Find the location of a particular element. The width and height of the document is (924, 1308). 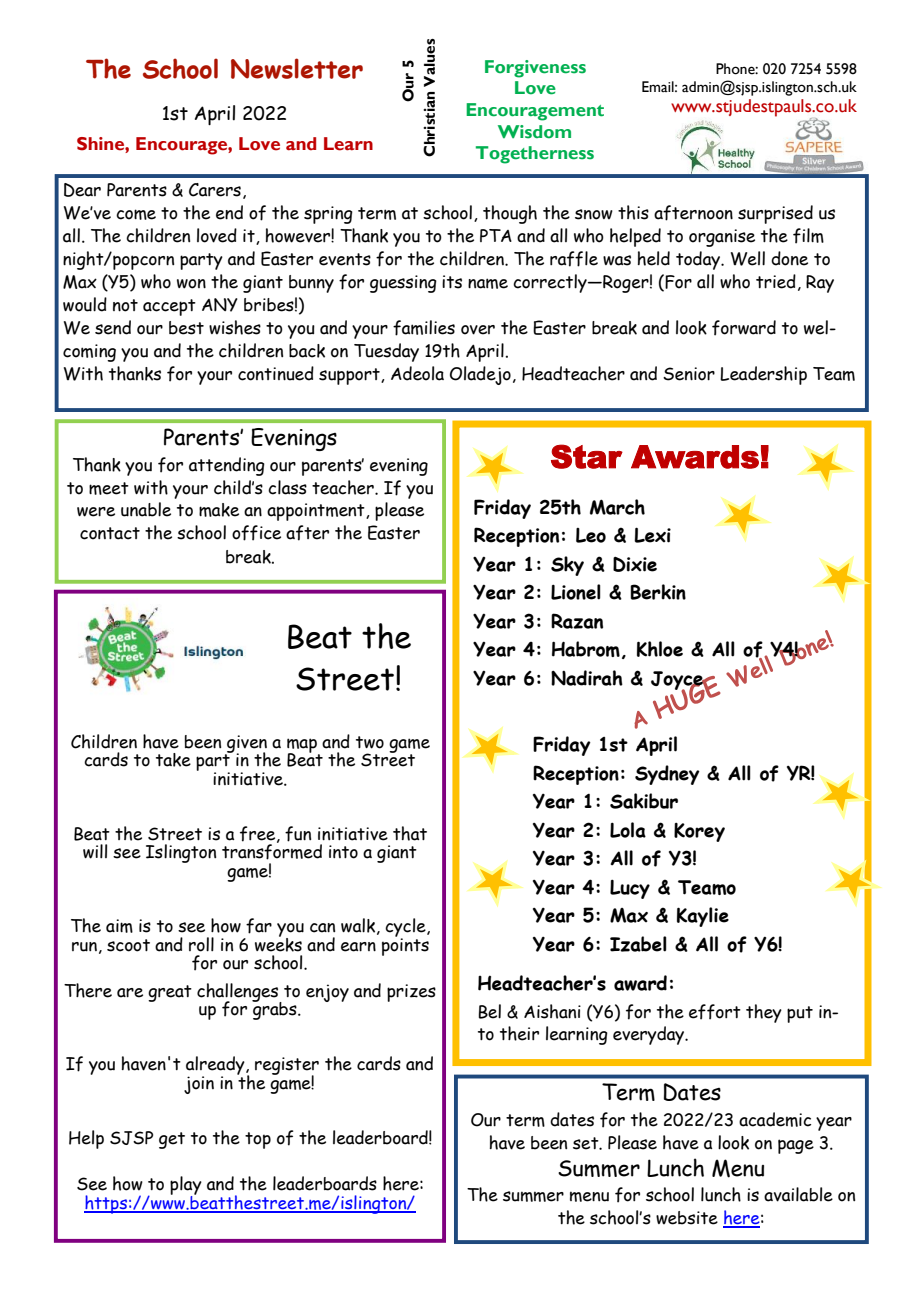

surprised is located at coordinates (775, 214).
